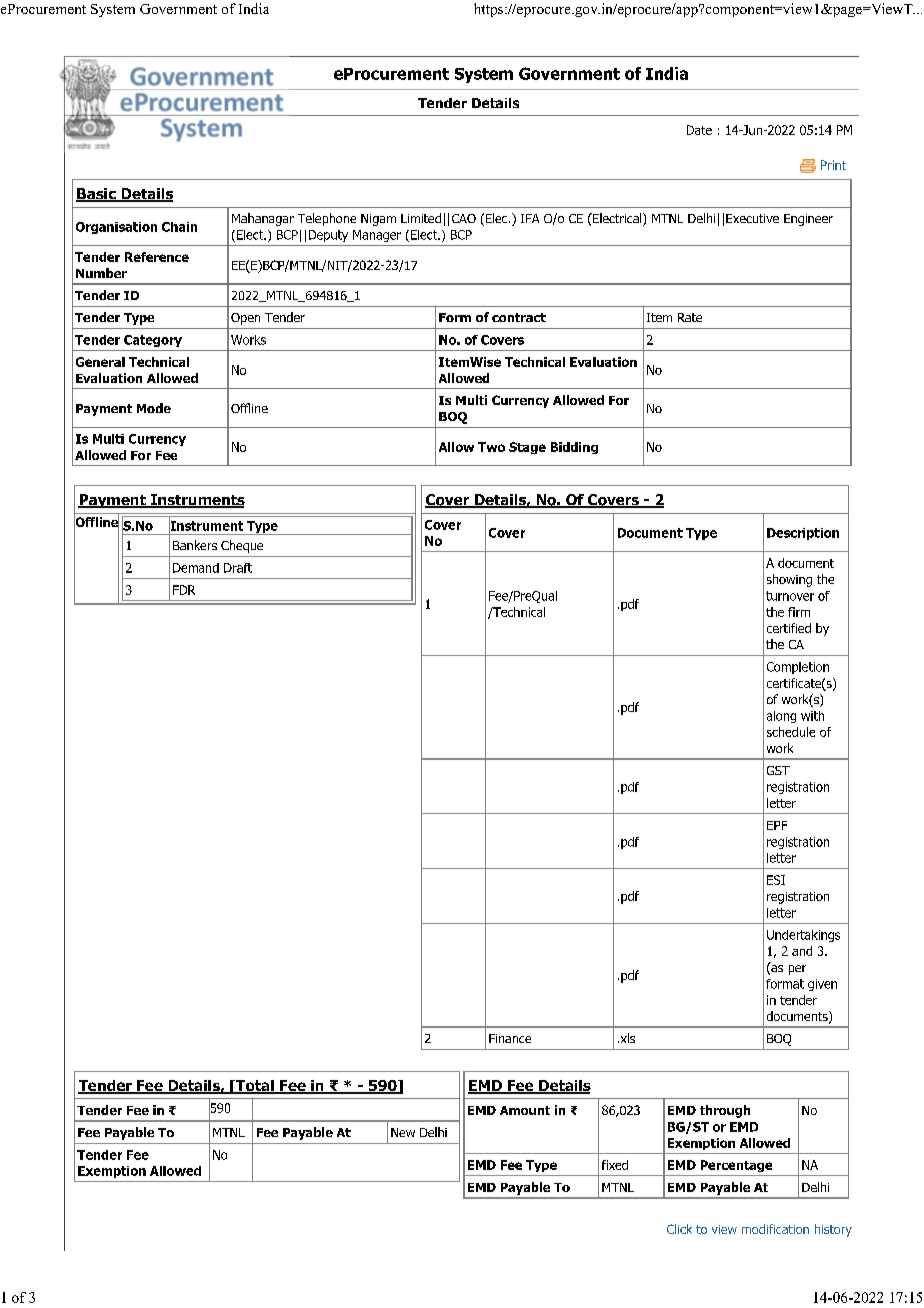  Describe the element at coordinates (530, 218) in the document. I see `IFA` at that location.
